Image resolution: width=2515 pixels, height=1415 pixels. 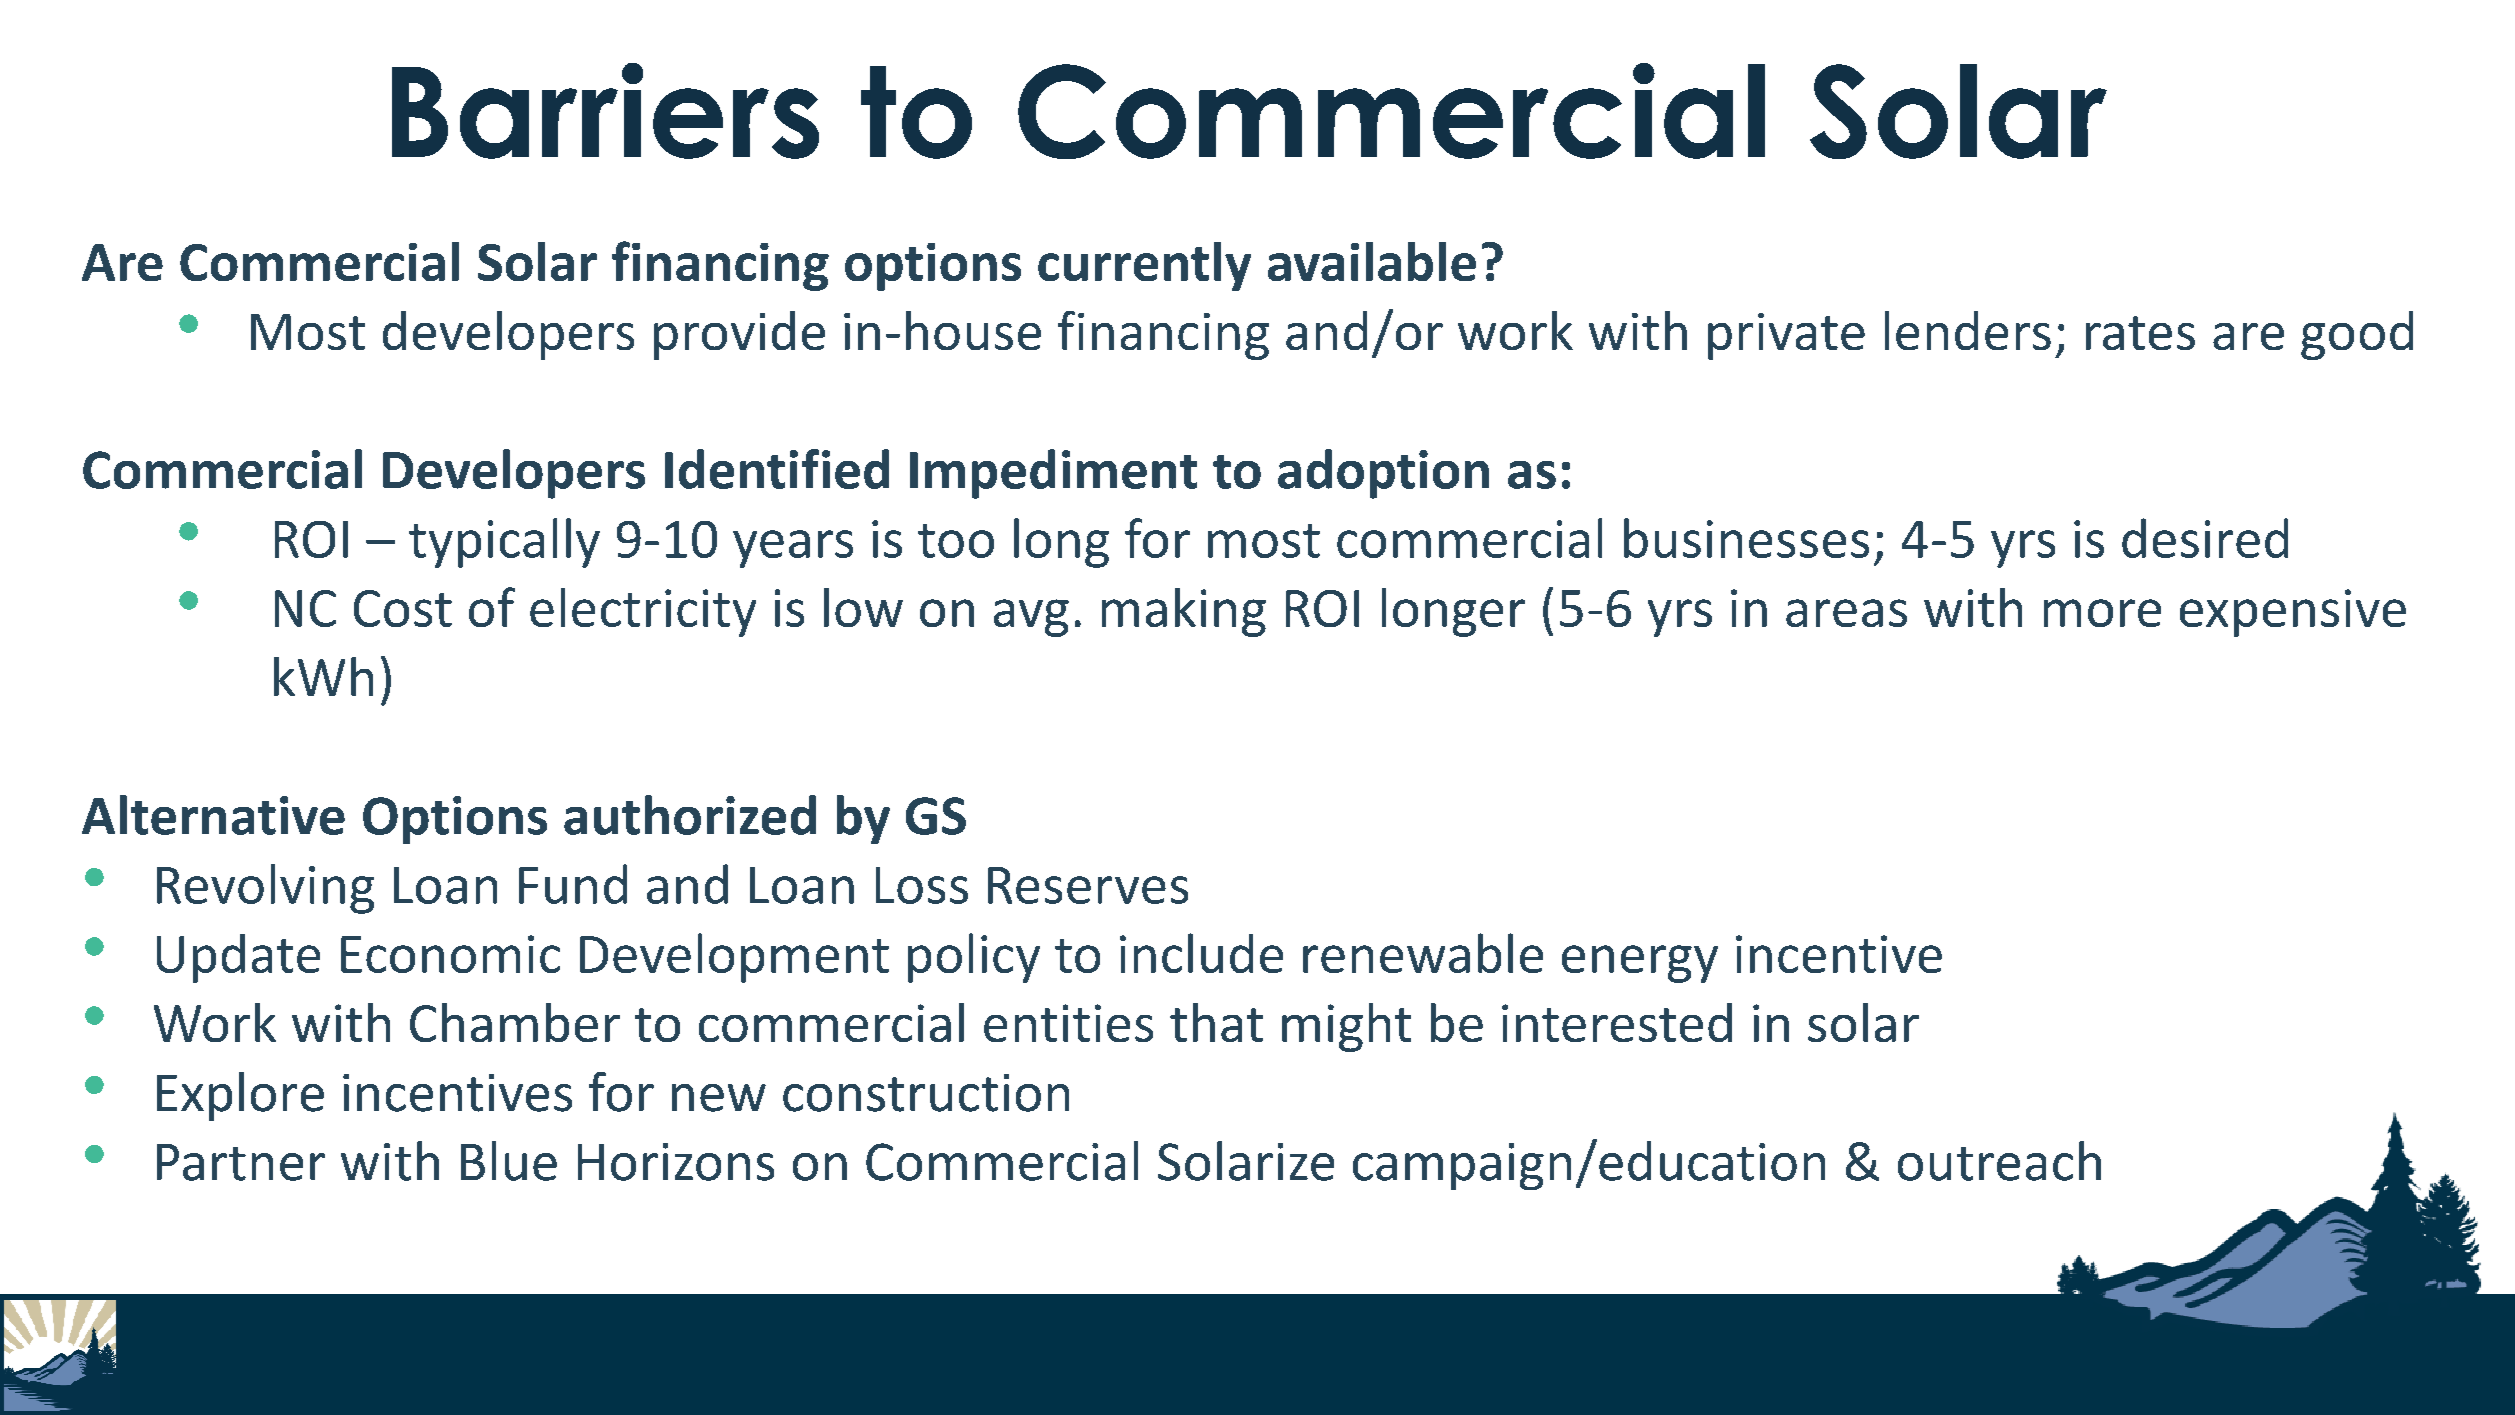 I want to click on available, so click(x=1372, y=261).
